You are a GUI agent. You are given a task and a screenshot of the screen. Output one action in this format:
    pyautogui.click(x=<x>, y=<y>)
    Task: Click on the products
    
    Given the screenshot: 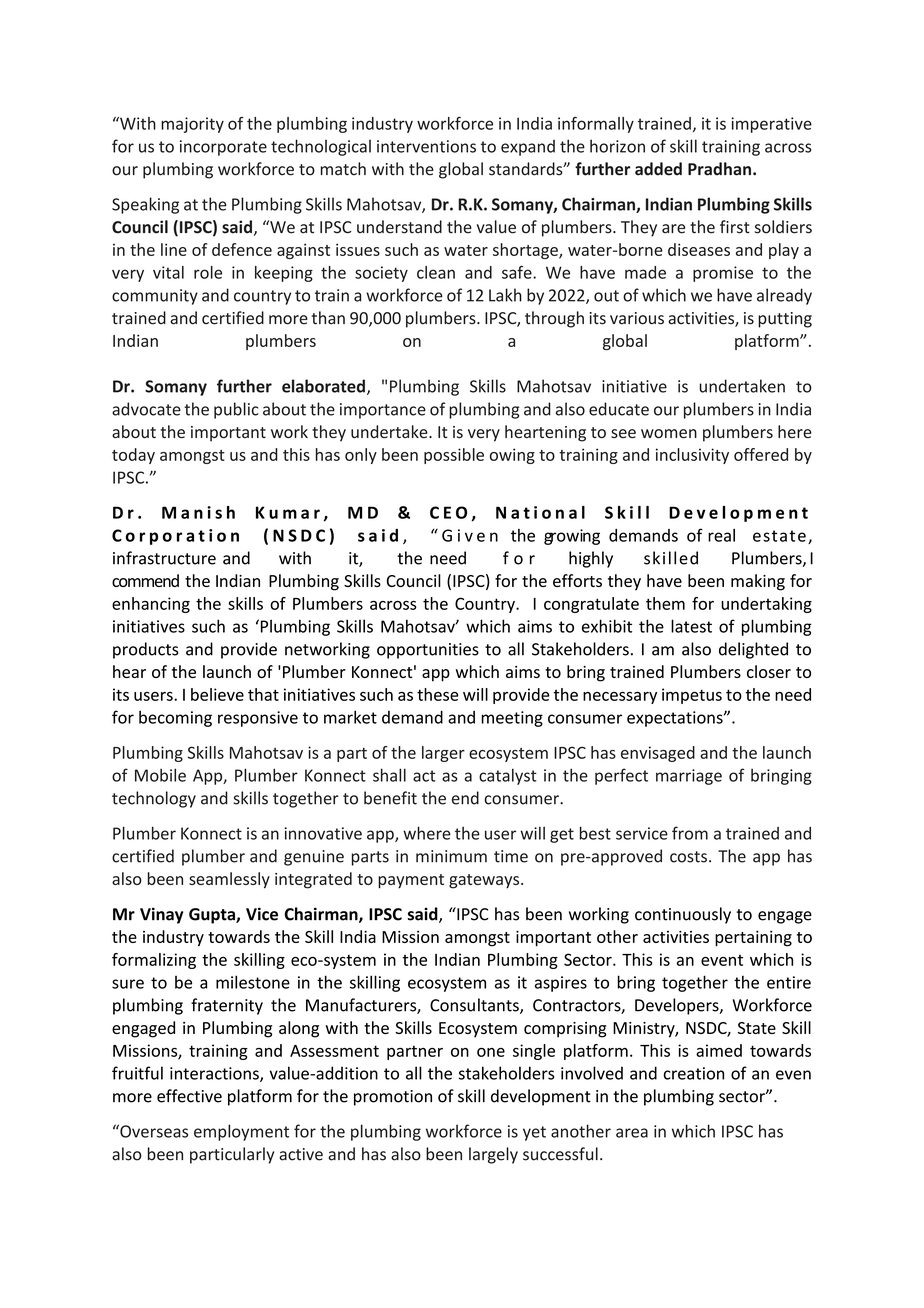 What is the action you would take?
    pyautogui.click(x=146, y=650)
